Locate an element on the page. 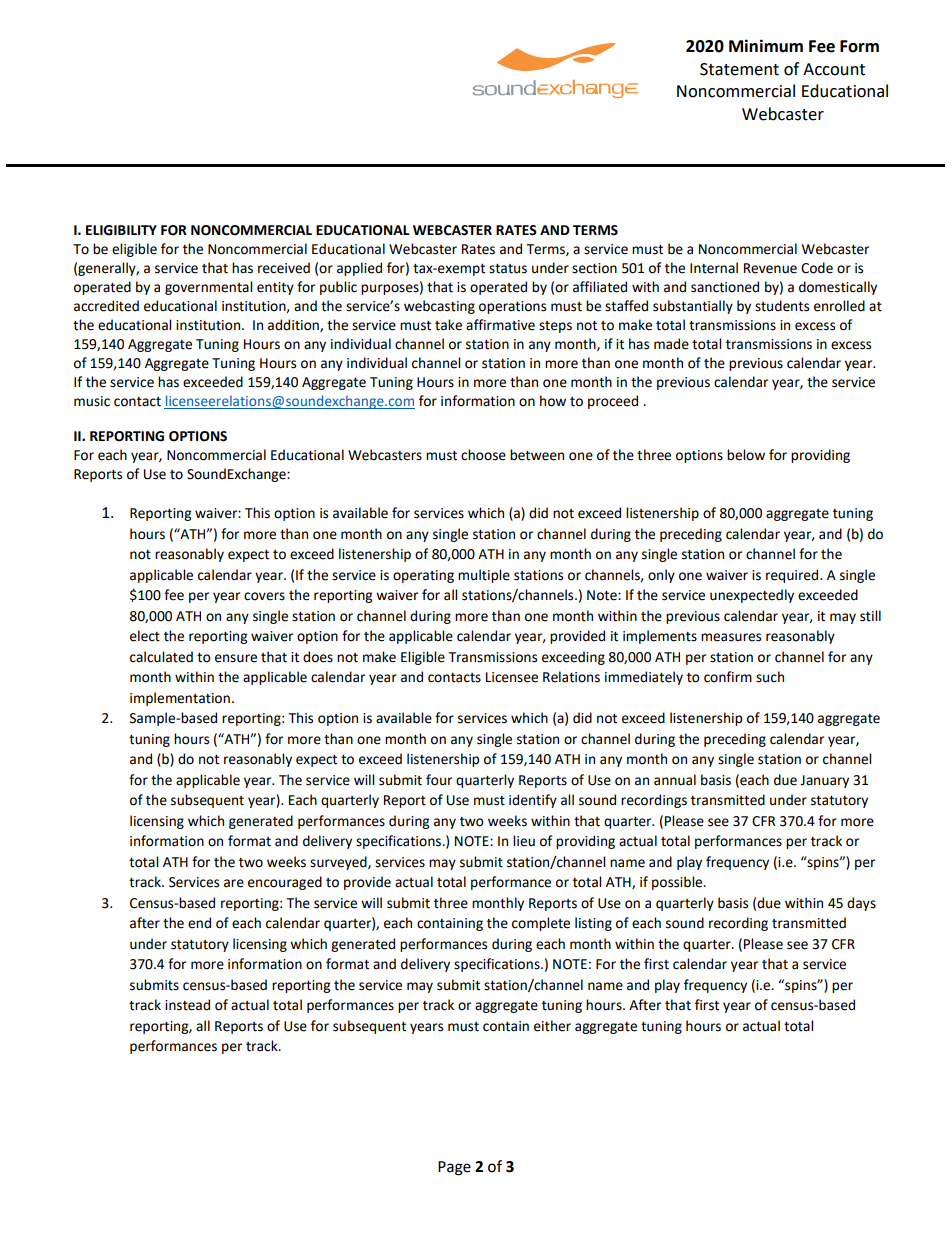  required is located at coordinates (793, 576).
